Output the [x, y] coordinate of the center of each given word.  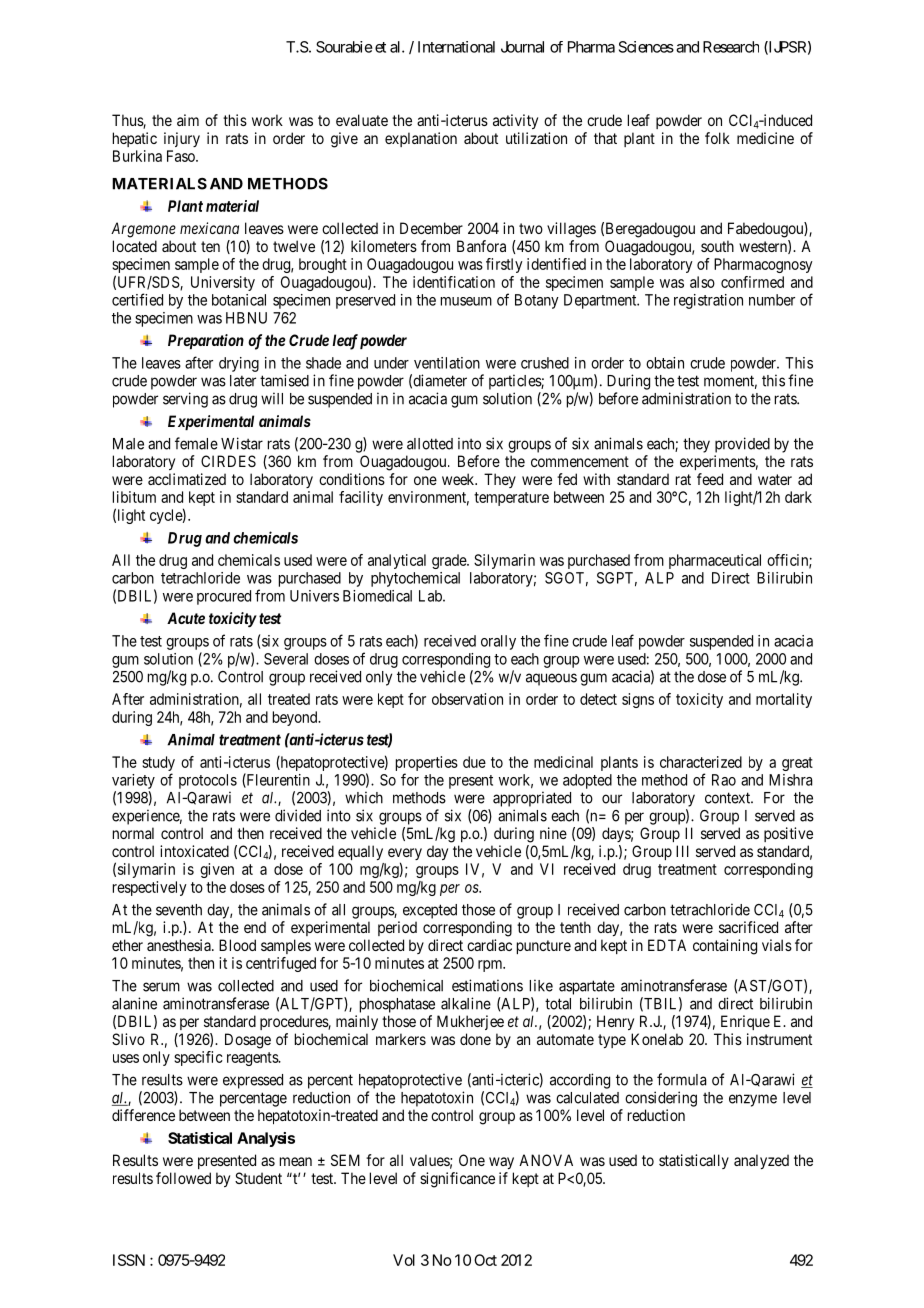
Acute [186, 618]
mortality [784, 700]
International [456, 47]
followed [183, 1178]
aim [188, 120]
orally [498, 642]
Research [731, 47]
